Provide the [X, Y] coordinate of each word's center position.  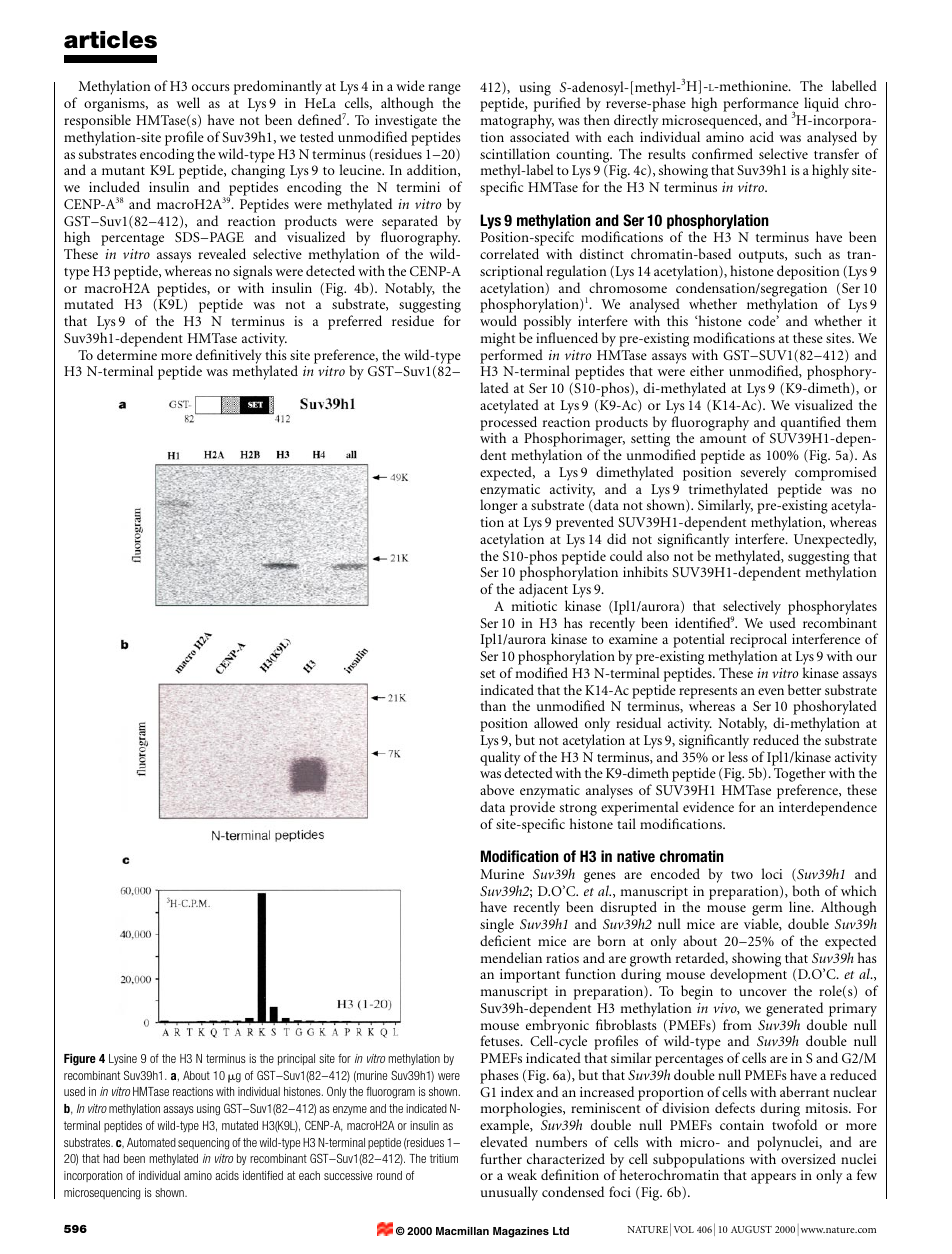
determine [127, 354]
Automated [151, 1142]
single [497, 927]
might [497, 339]
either [707, 370]
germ [767, 912]
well [188, 102]
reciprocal [758, 642]
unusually [509, 1193]
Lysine [123, 1059]
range [444, 91]
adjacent [543, 592]
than [493, 705]
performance [761, 106]
